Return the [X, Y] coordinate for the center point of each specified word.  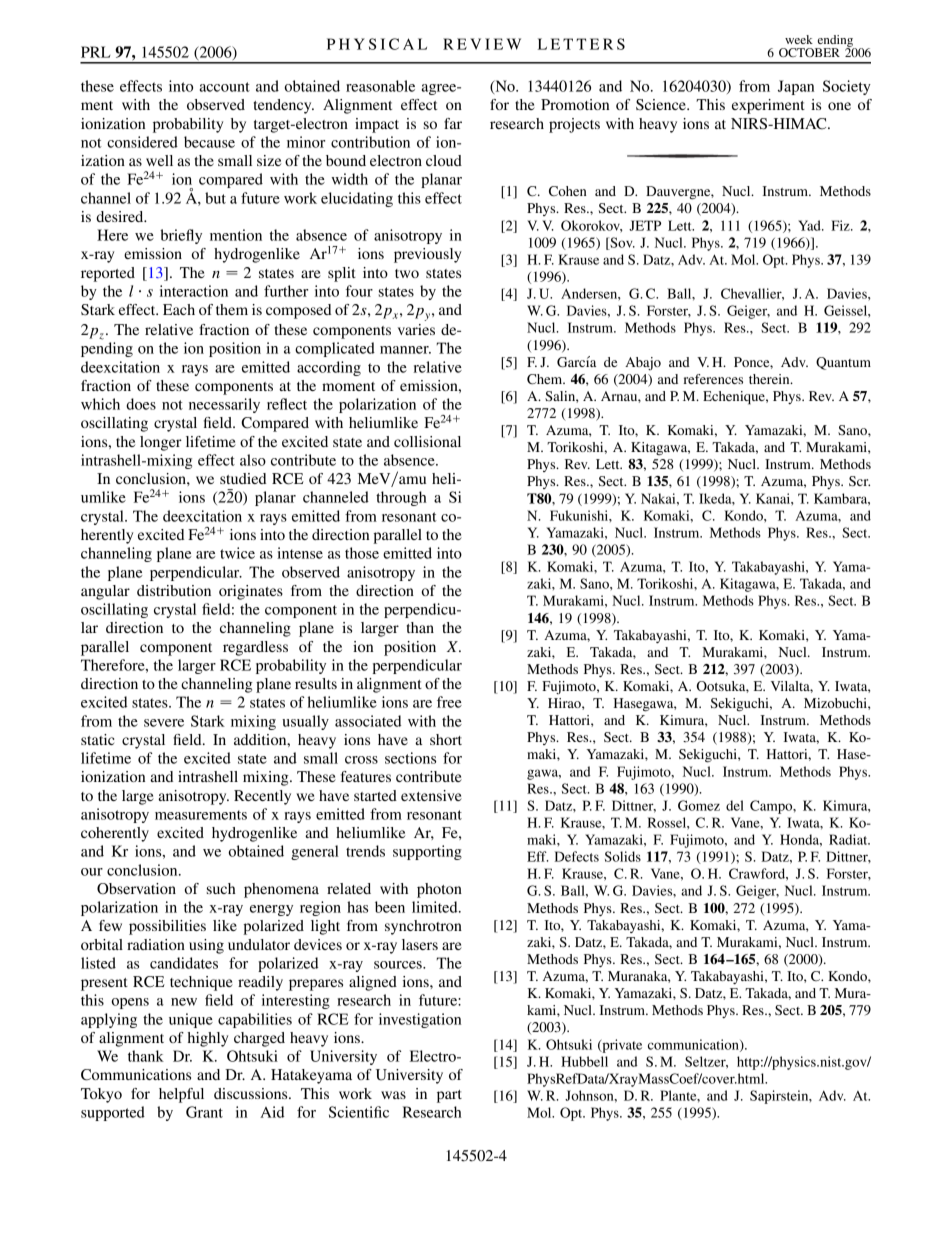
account [225, 87]
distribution [174, 590]
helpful [181, 1095]
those [362, 553]
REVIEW [482, 44]
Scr [859, 481]
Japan [796, 87]
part [449, 1096]
